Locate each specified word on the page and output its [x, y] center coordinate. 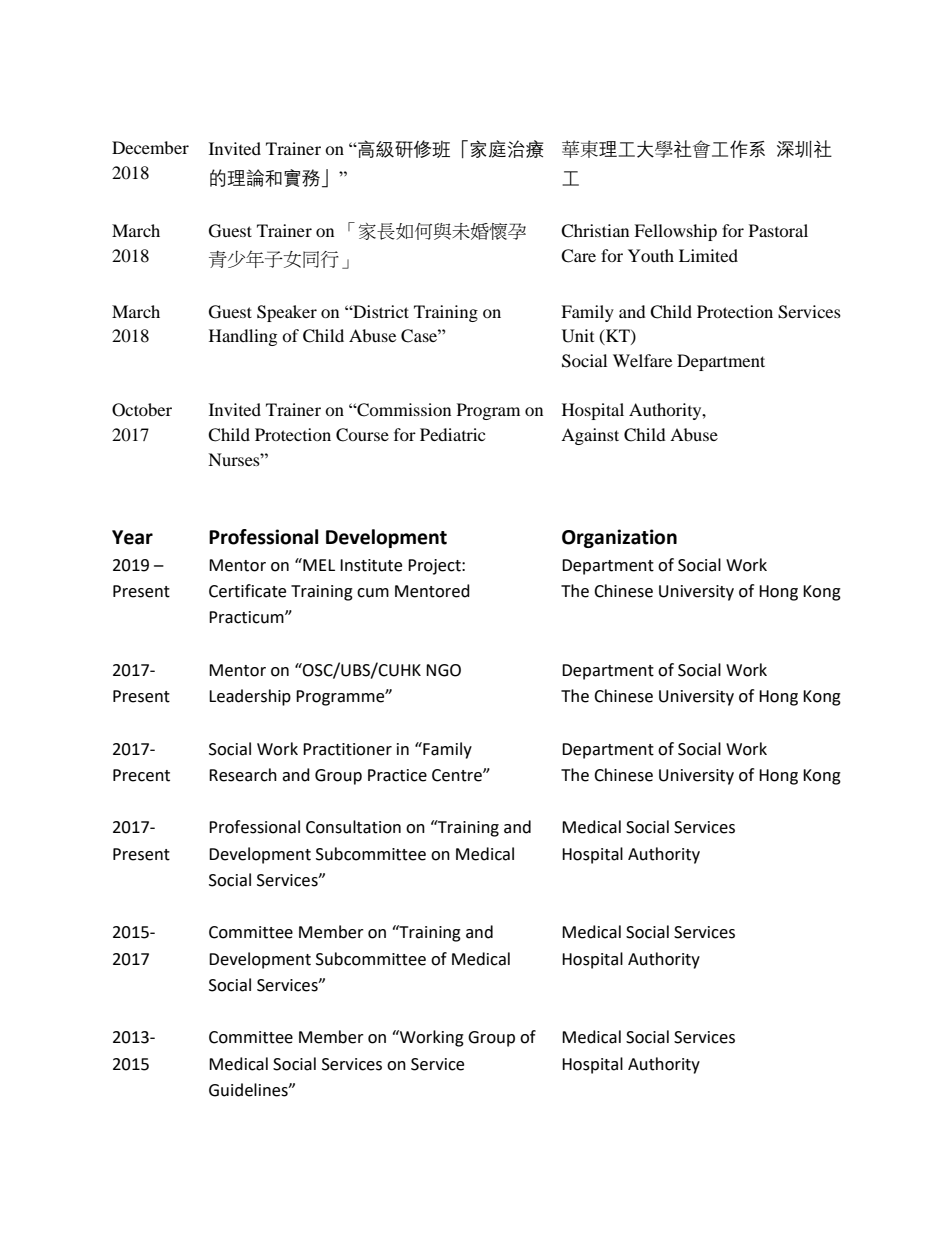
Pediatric [452, 434]
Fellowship [675, 232]
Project [435, 567]
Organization [619, 538]
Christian [595, 231]
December [150, 147]
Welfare [642, 360]
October [142, 410]
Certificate [247, 591]
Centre [458, 775]
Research [243, 775]
